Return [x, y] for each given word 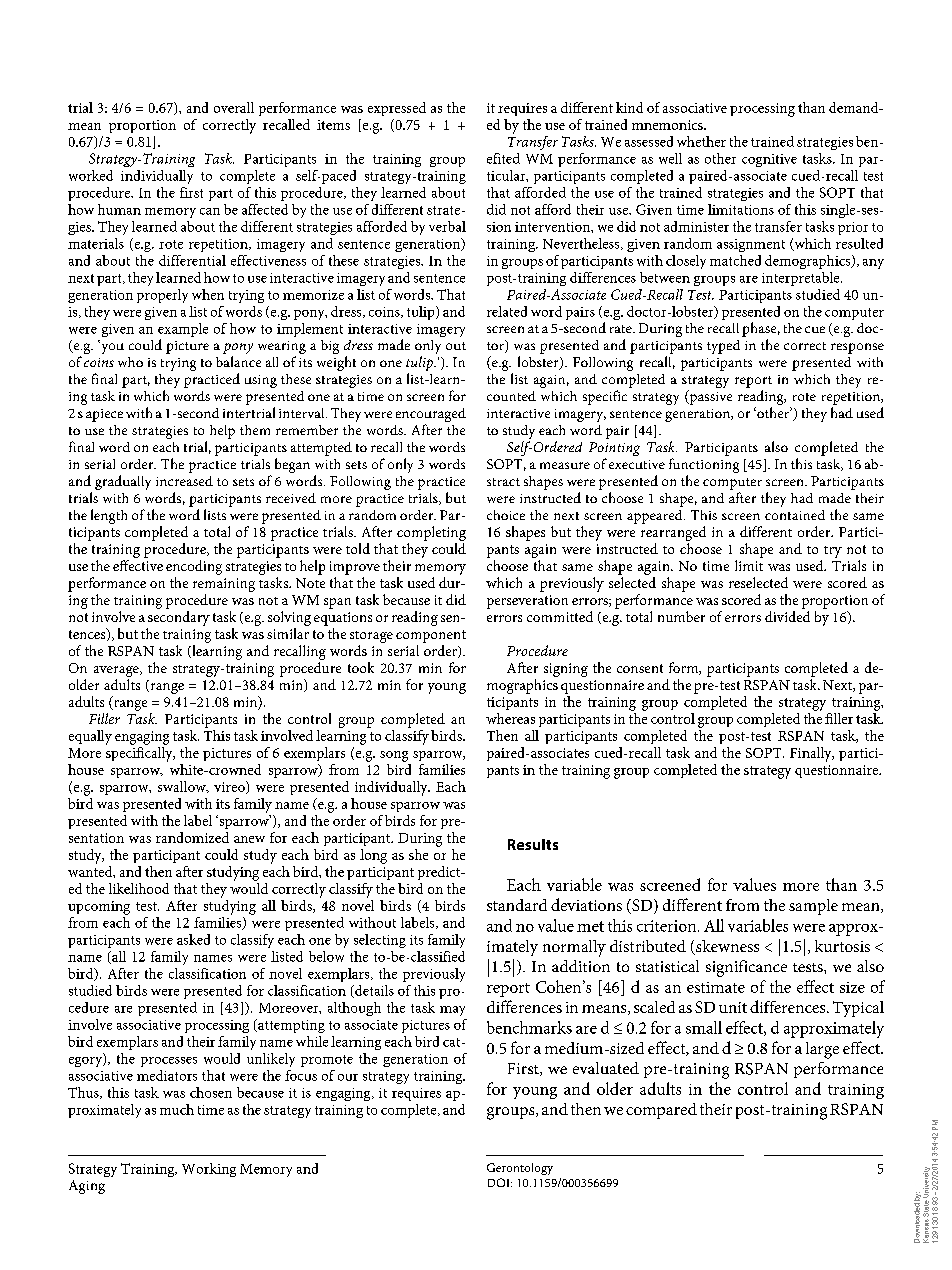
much [177, 1109]
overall [234, 107]
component [431, 636]
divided [787, 616]
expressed [397, 109]
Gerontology [520, 1169]
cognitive [769, 160]
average [117, 671]
